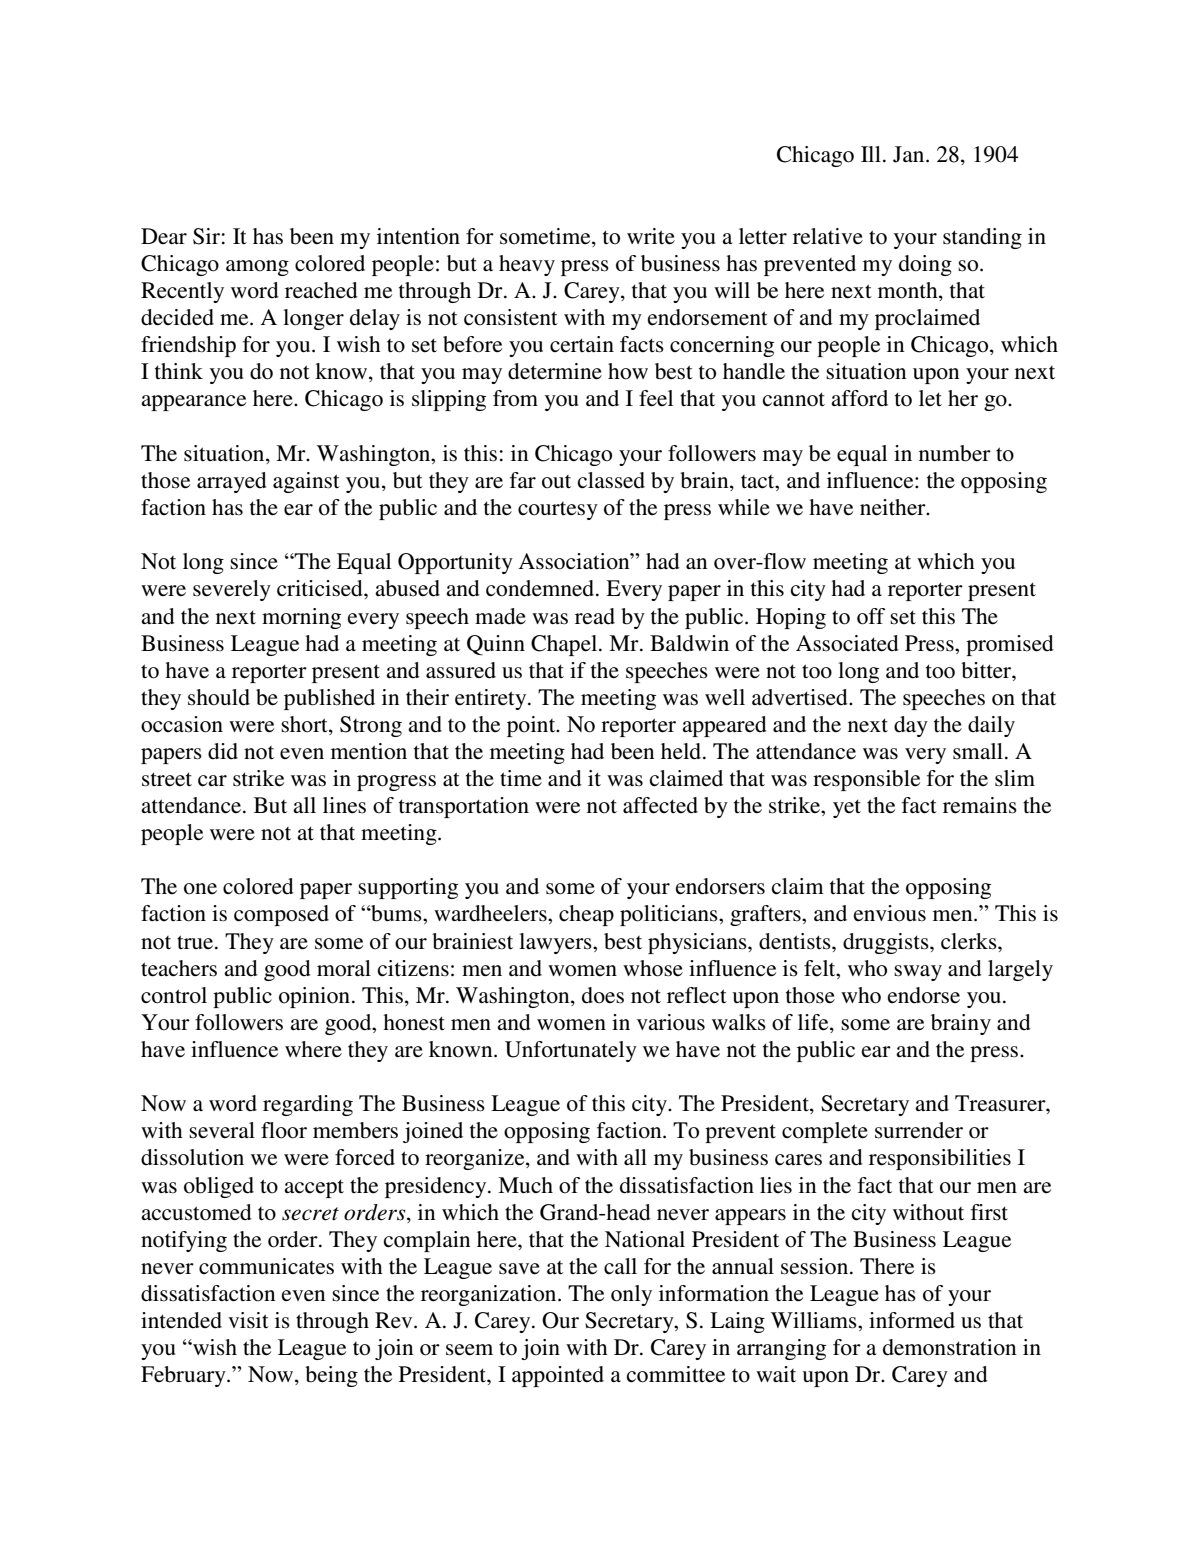  I want to click on lawyers, so click(556, 943).
